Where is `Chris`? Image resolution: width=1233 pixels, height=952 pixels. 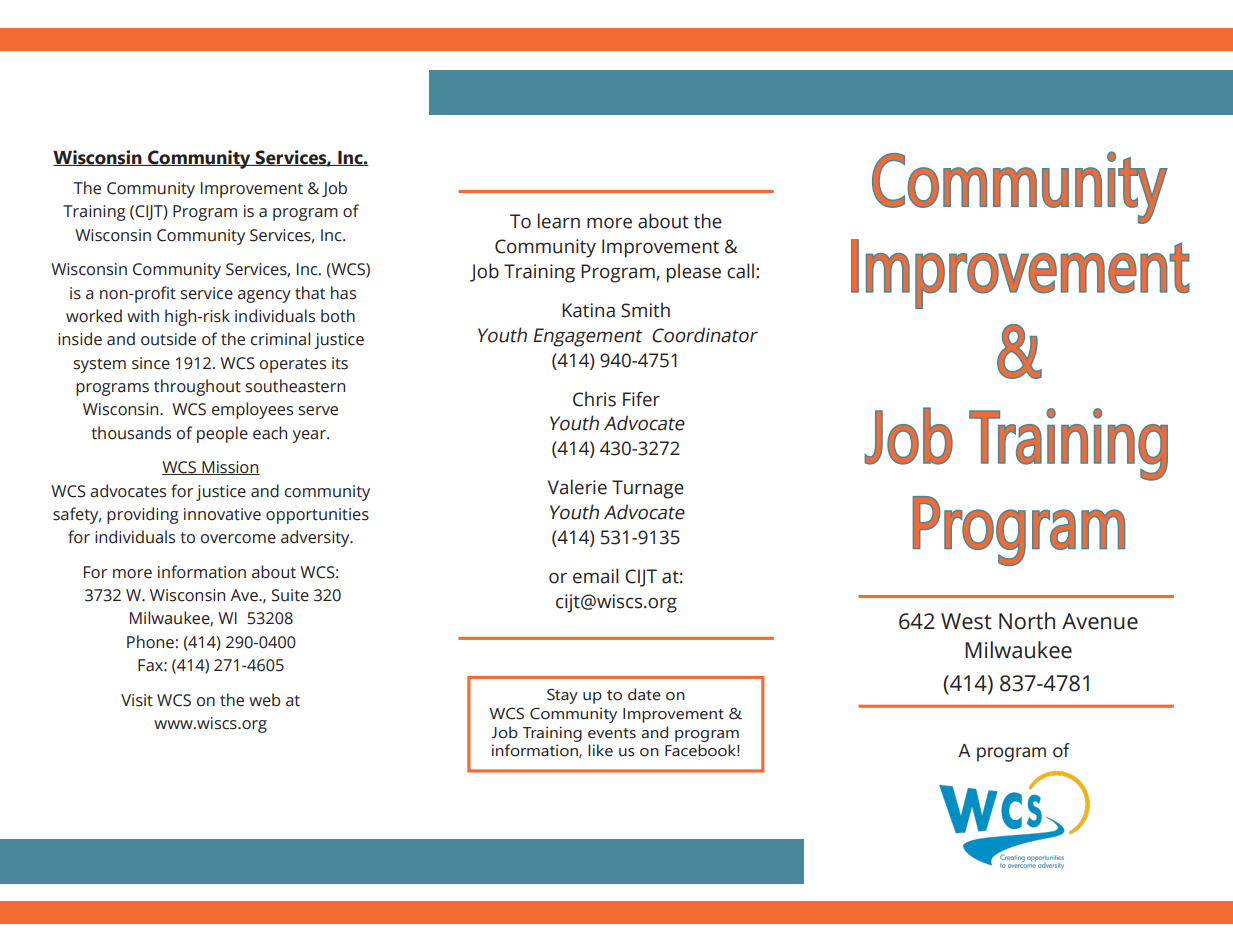
Chris is located at coordinates (594, 399).
